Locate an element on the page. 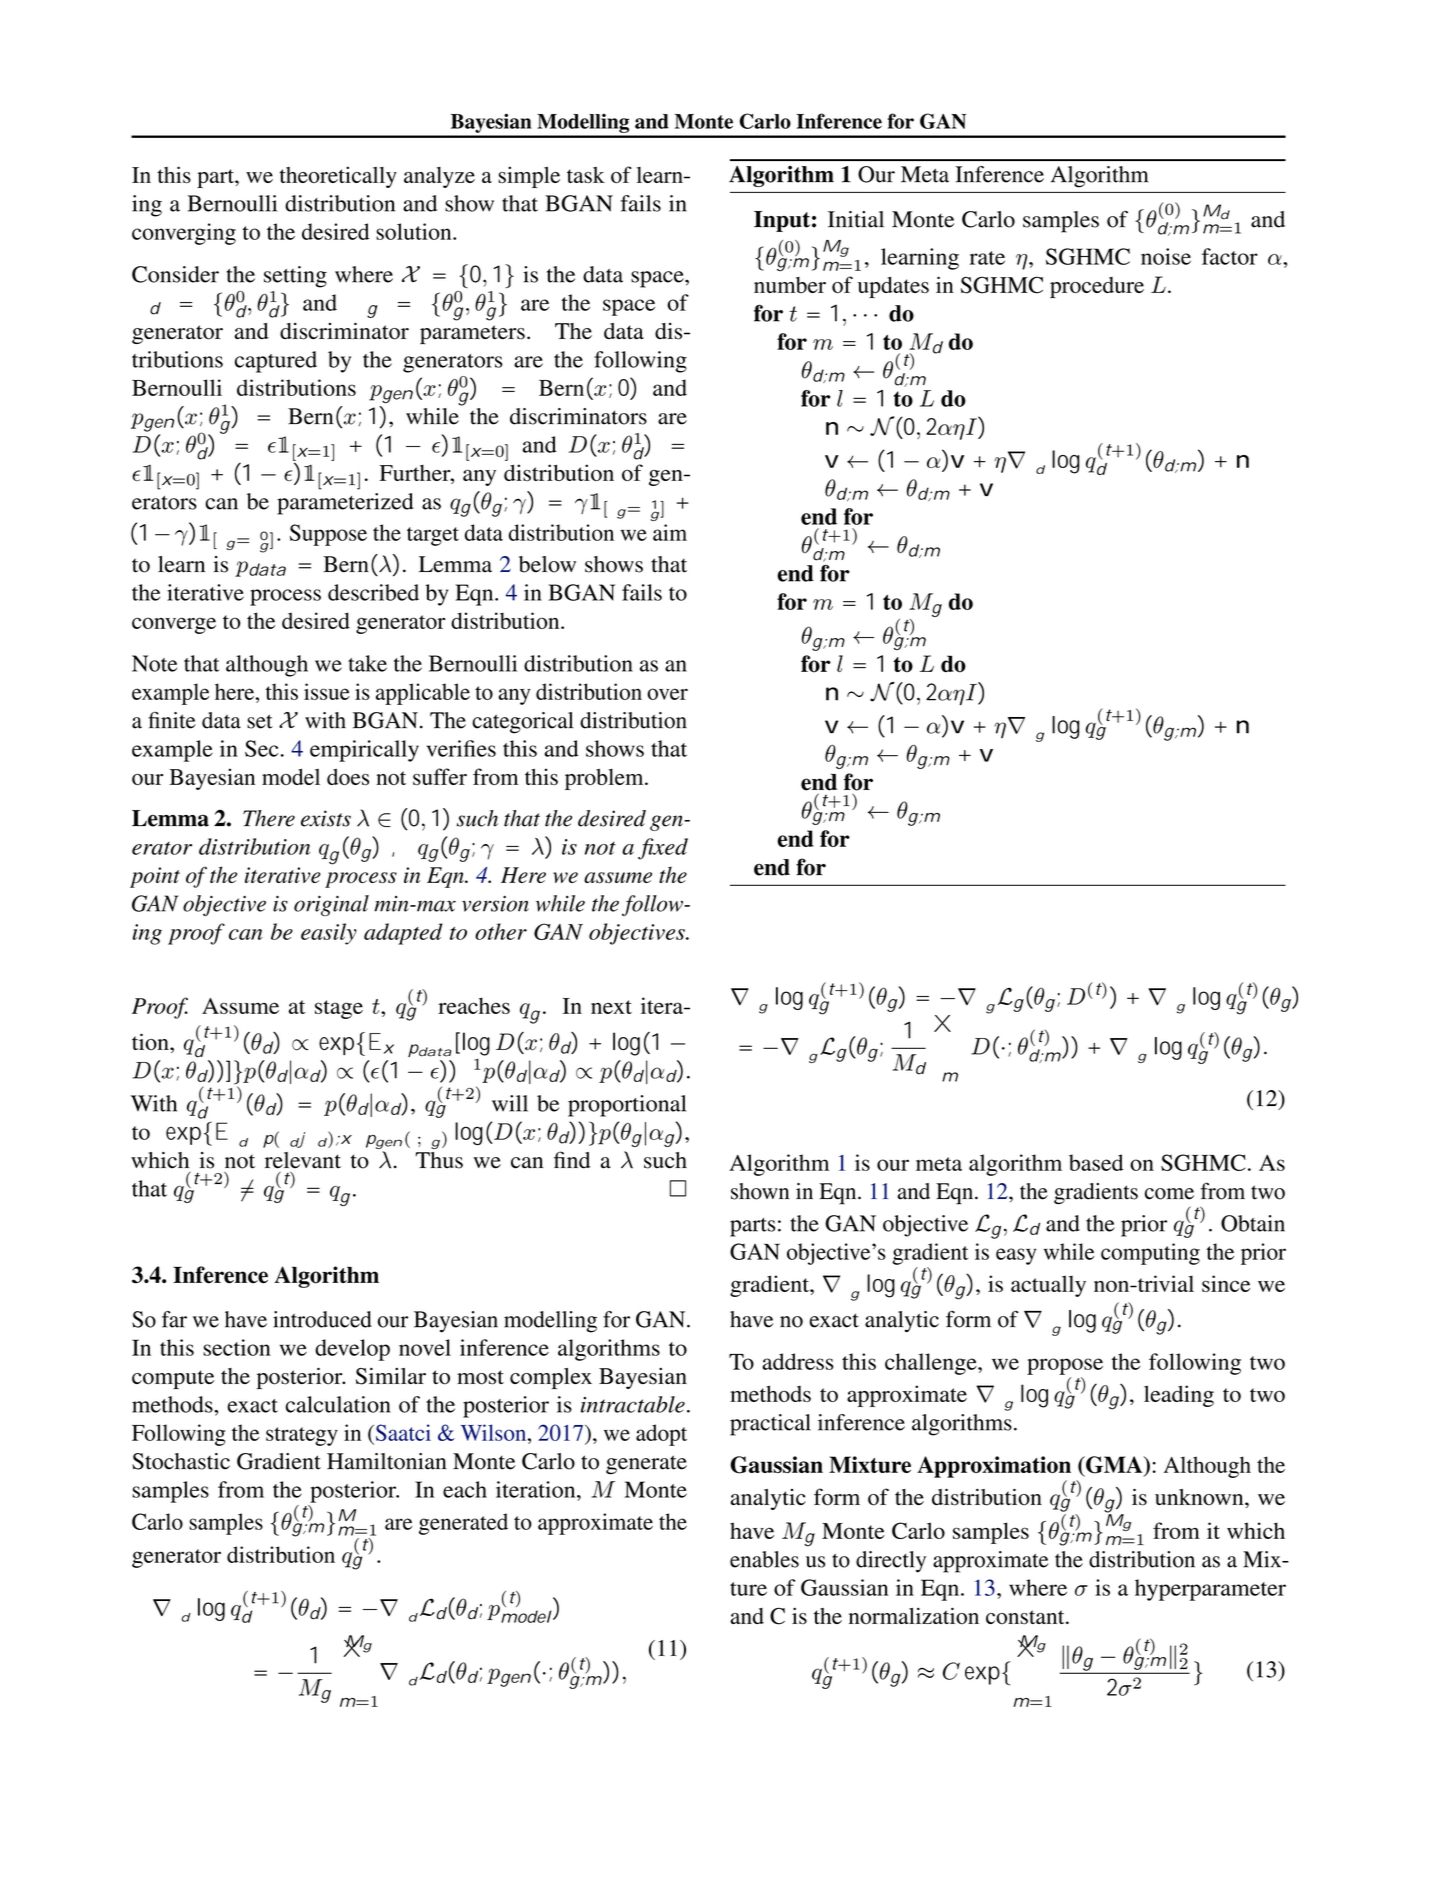  based is located at coordinates (1096, 1162).
